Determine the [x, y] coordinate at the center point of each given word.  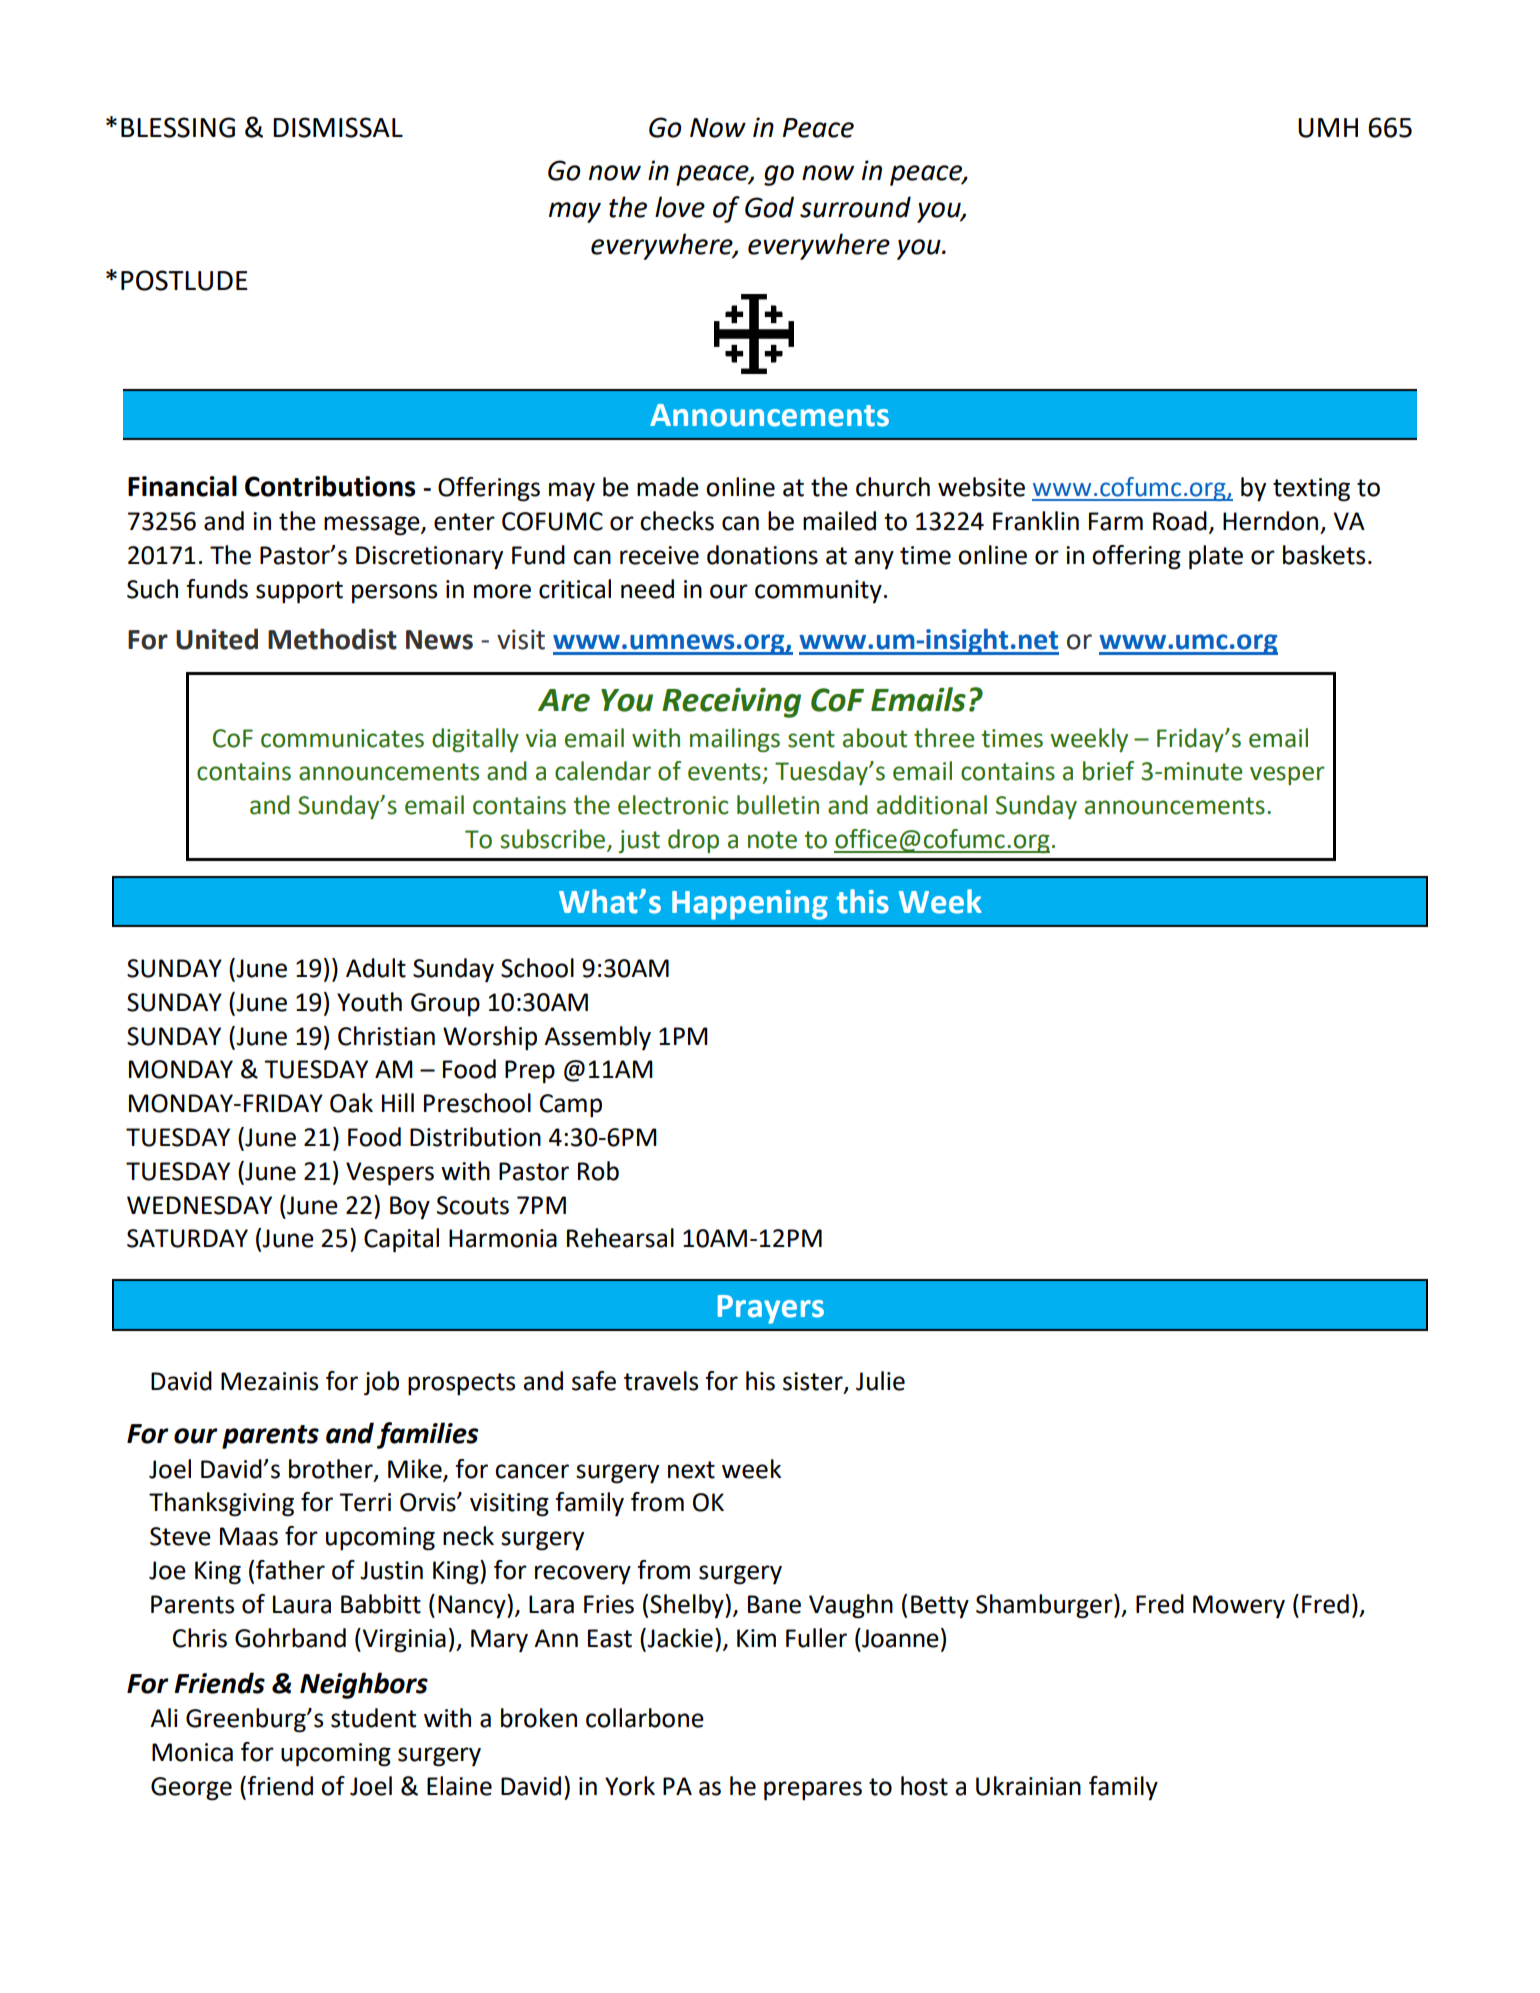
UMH [1328, 128]
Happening [750, 905]
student [373, 1718]
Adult [376, 968]
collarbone [645, 1718]
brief [1108, 771]
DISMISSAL [338, 127]
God [769, 207]
